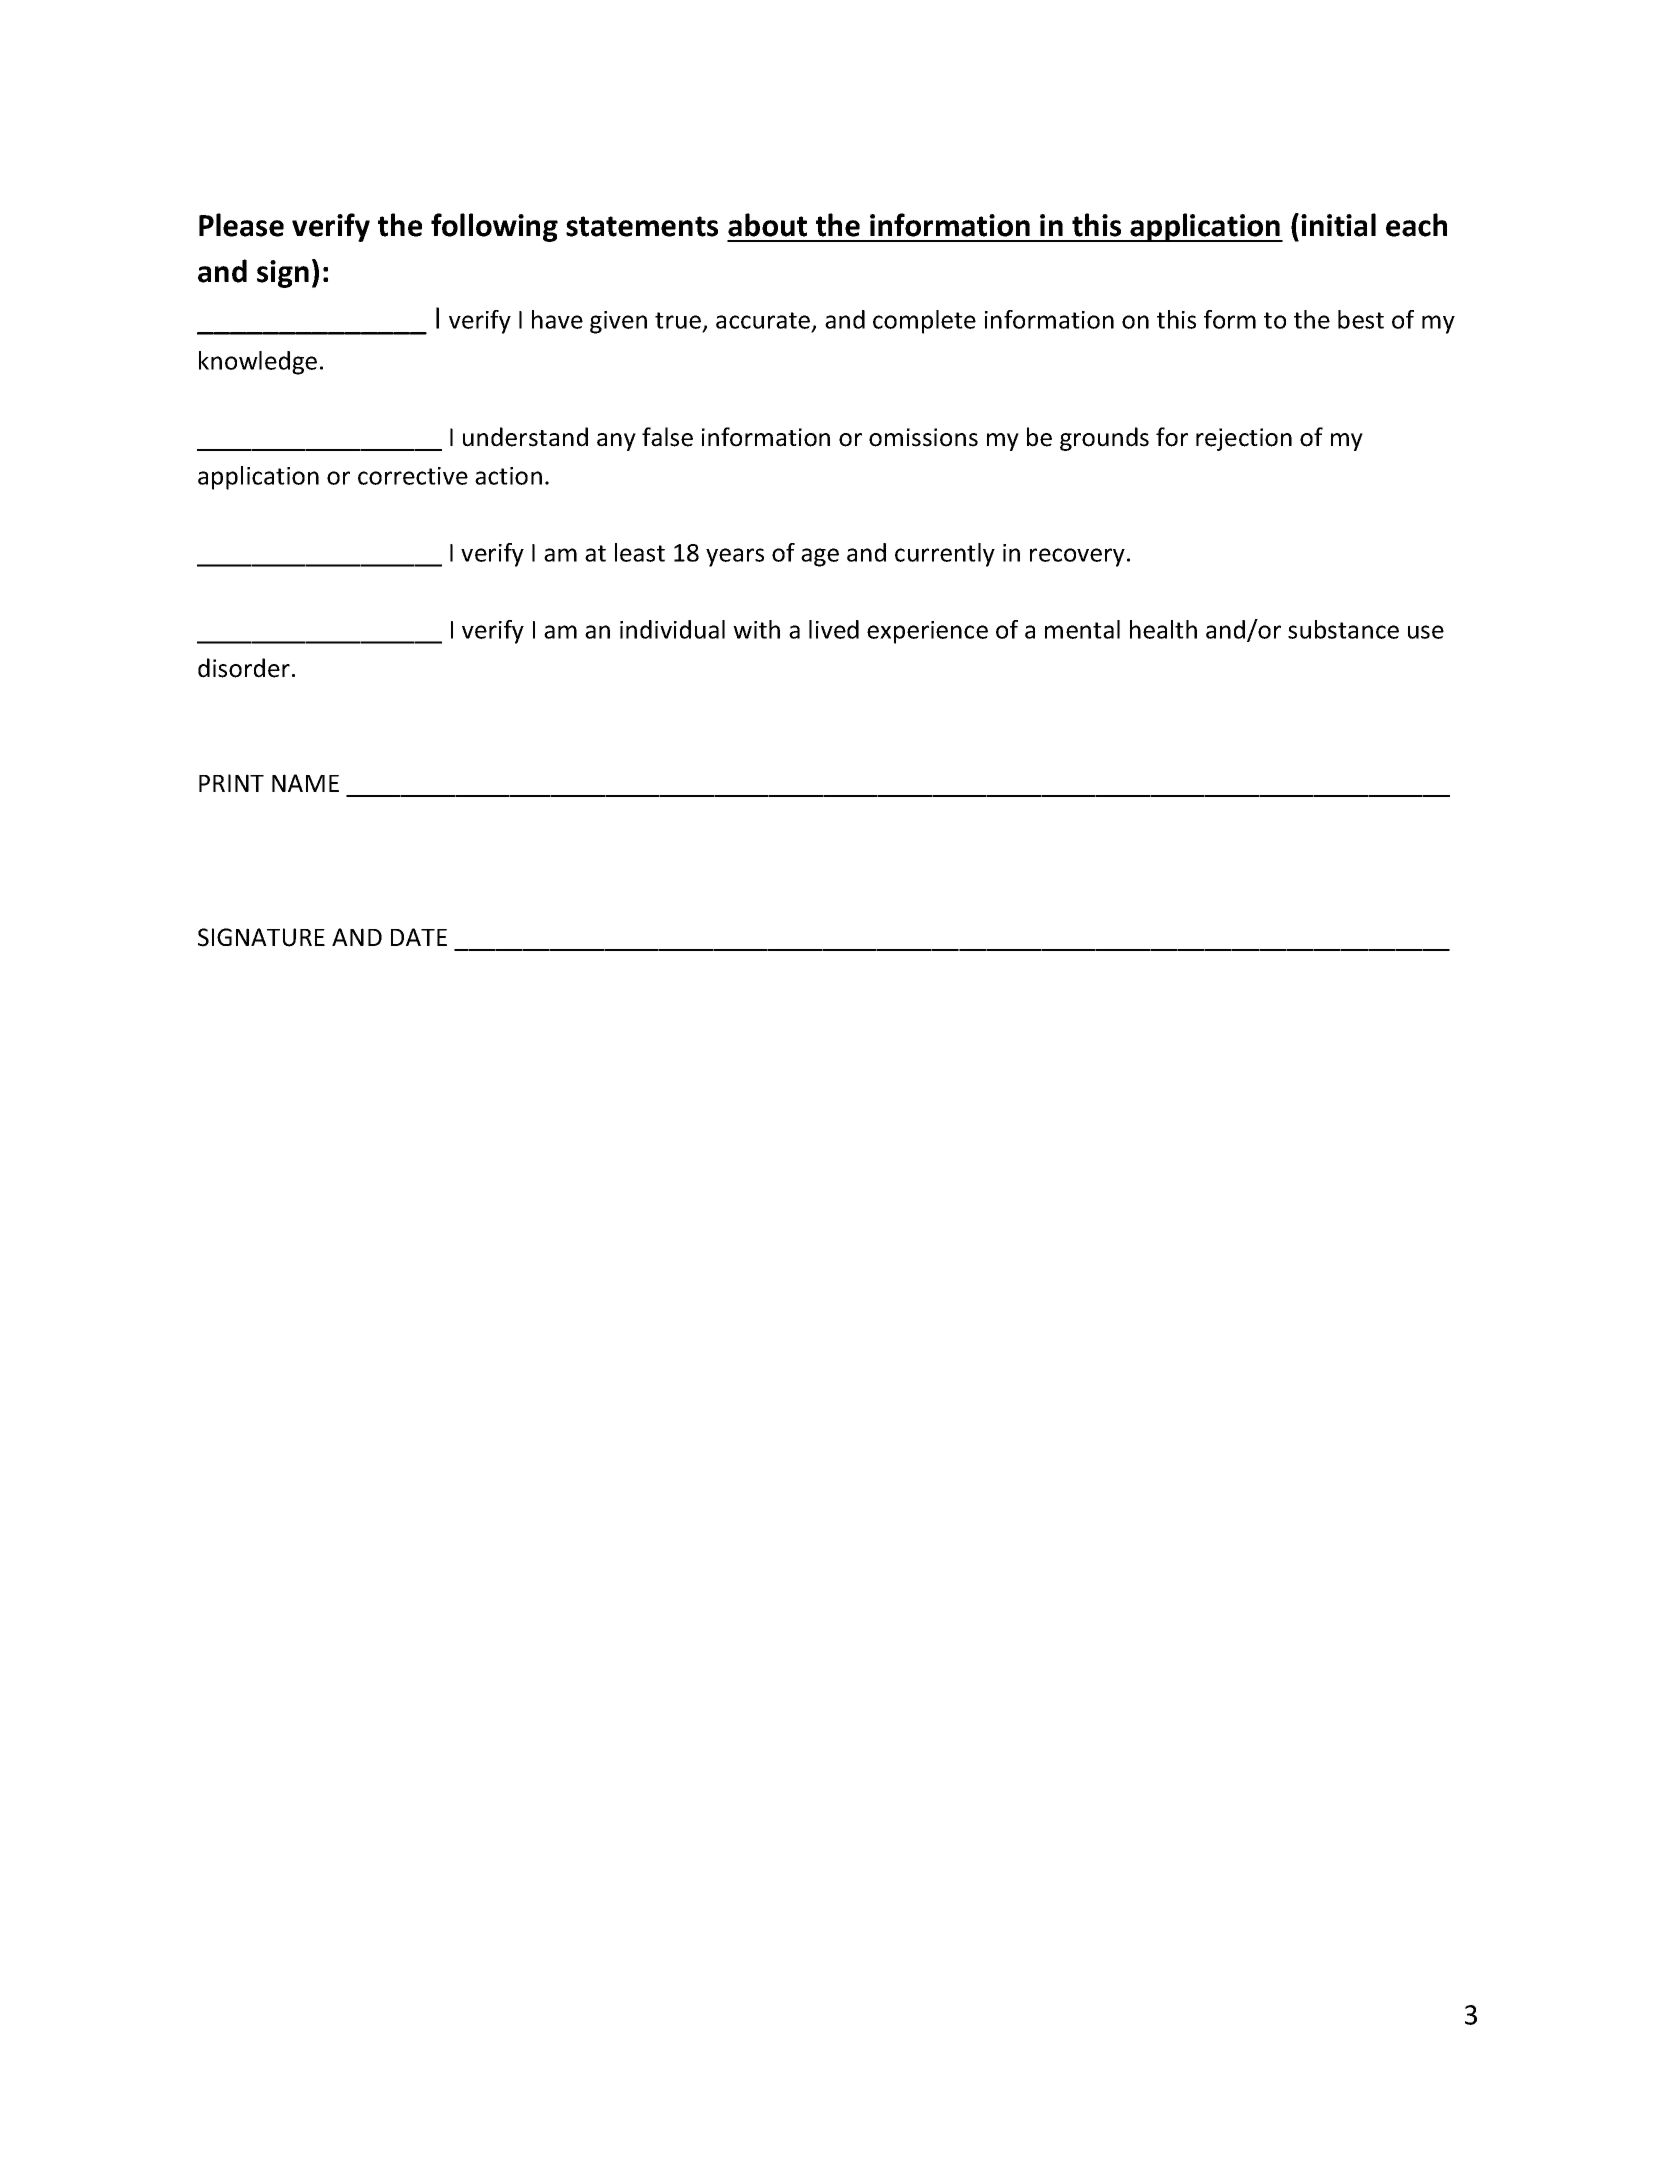 This screenshot has height=2168, width=1676. What do you see at coordinates (767, 225) in the screenshot?
I see `about` at bounding box center [767, 225].
